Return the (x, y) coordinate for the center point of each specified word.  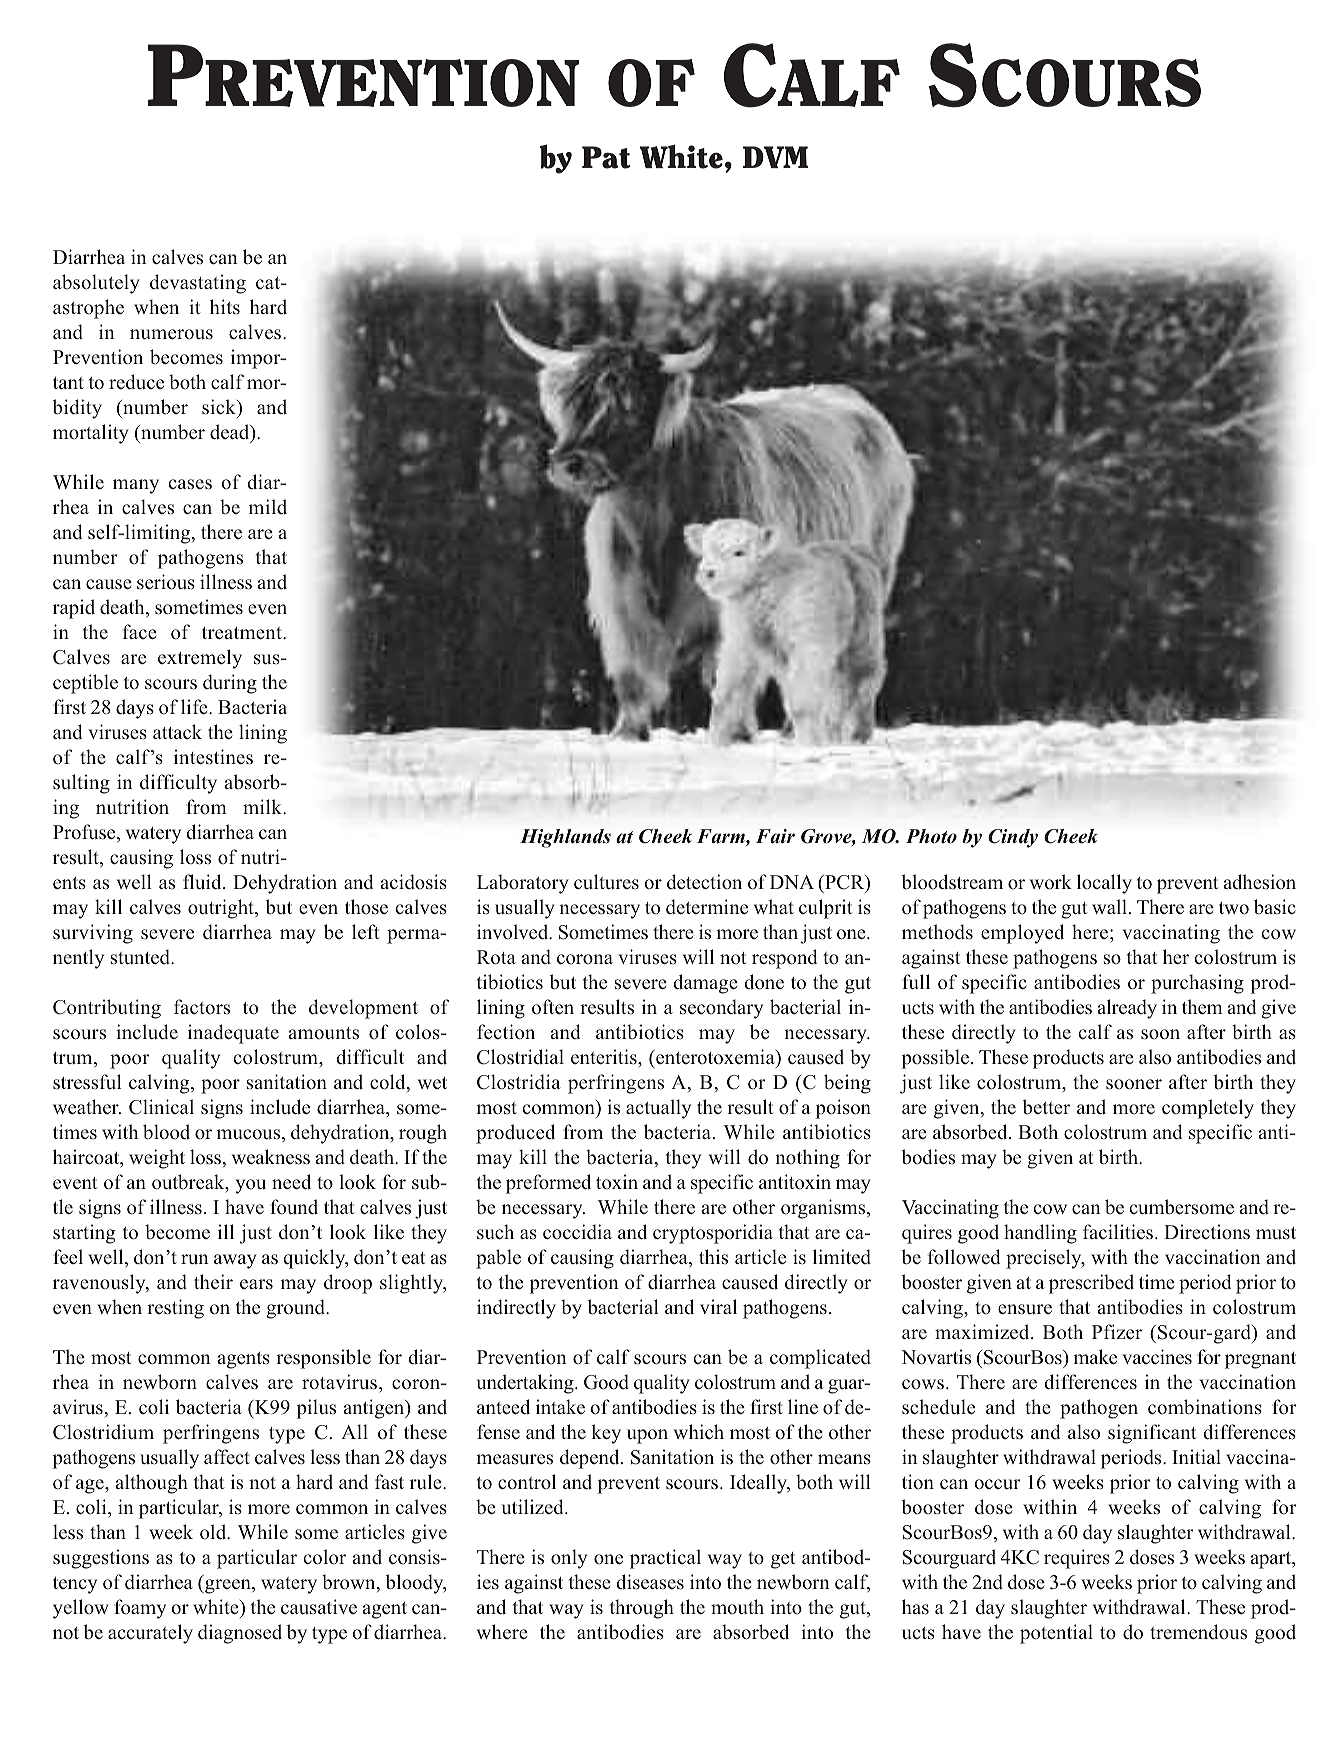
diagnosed (240, 1634)
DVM (775, 157)
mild (267, 507)
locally (1104, 884)
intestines (213, 757)
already (1127, 1009)
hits (225, 307)
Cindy (1013, 838)
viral (718, 1306)
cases (190, 484)
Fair (775, 836)
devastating (198, 284)
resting (175, 1309)
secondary (721, 1009)
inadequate (233, 1034)
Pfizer (1117, 1332)
